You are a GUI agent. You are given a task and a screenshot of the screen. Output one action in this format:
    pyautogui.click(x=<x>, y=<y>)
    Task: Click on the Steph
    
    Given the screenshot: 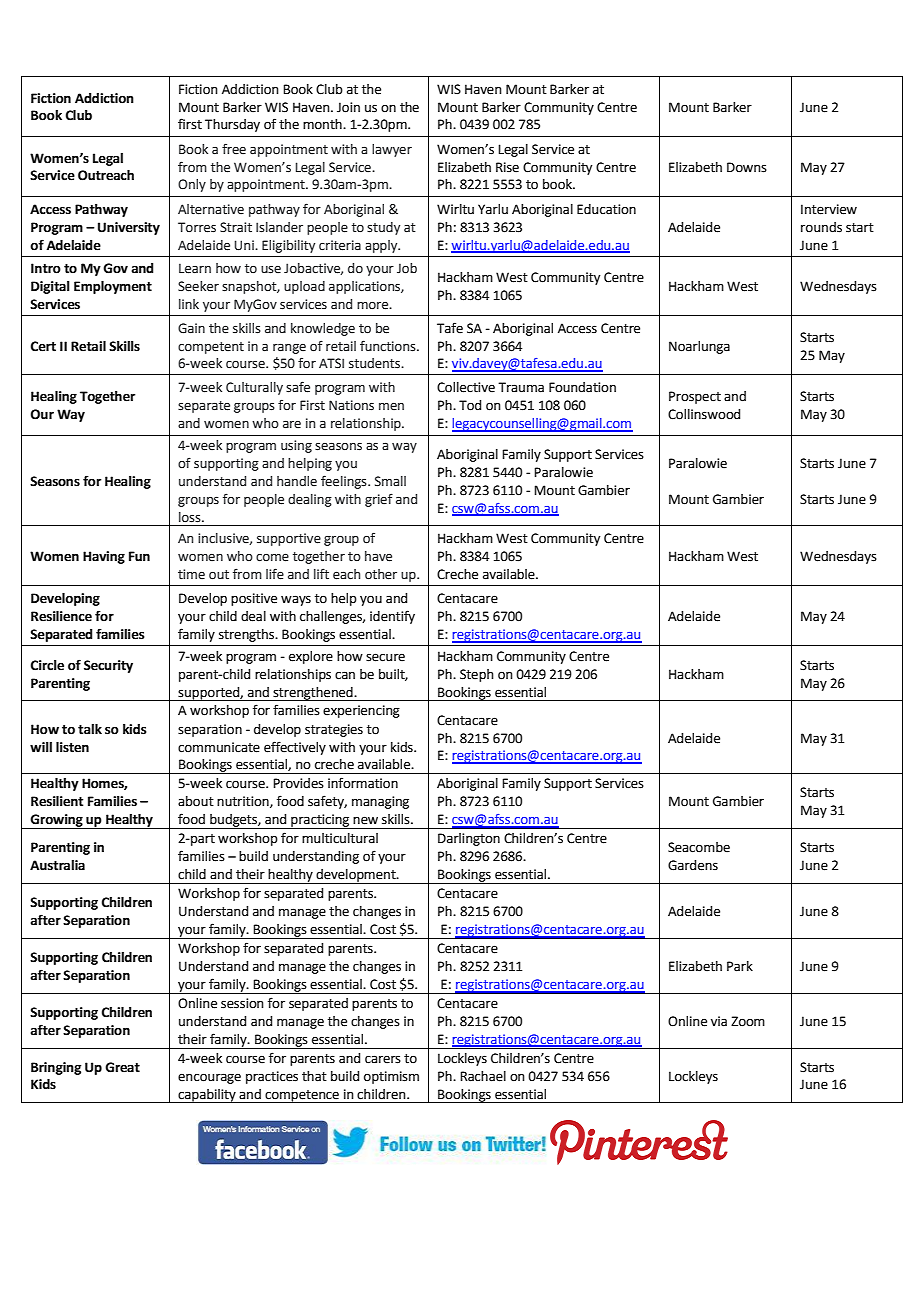 What is the action you would take?
    pyautogui.click(x=477, y=675)
